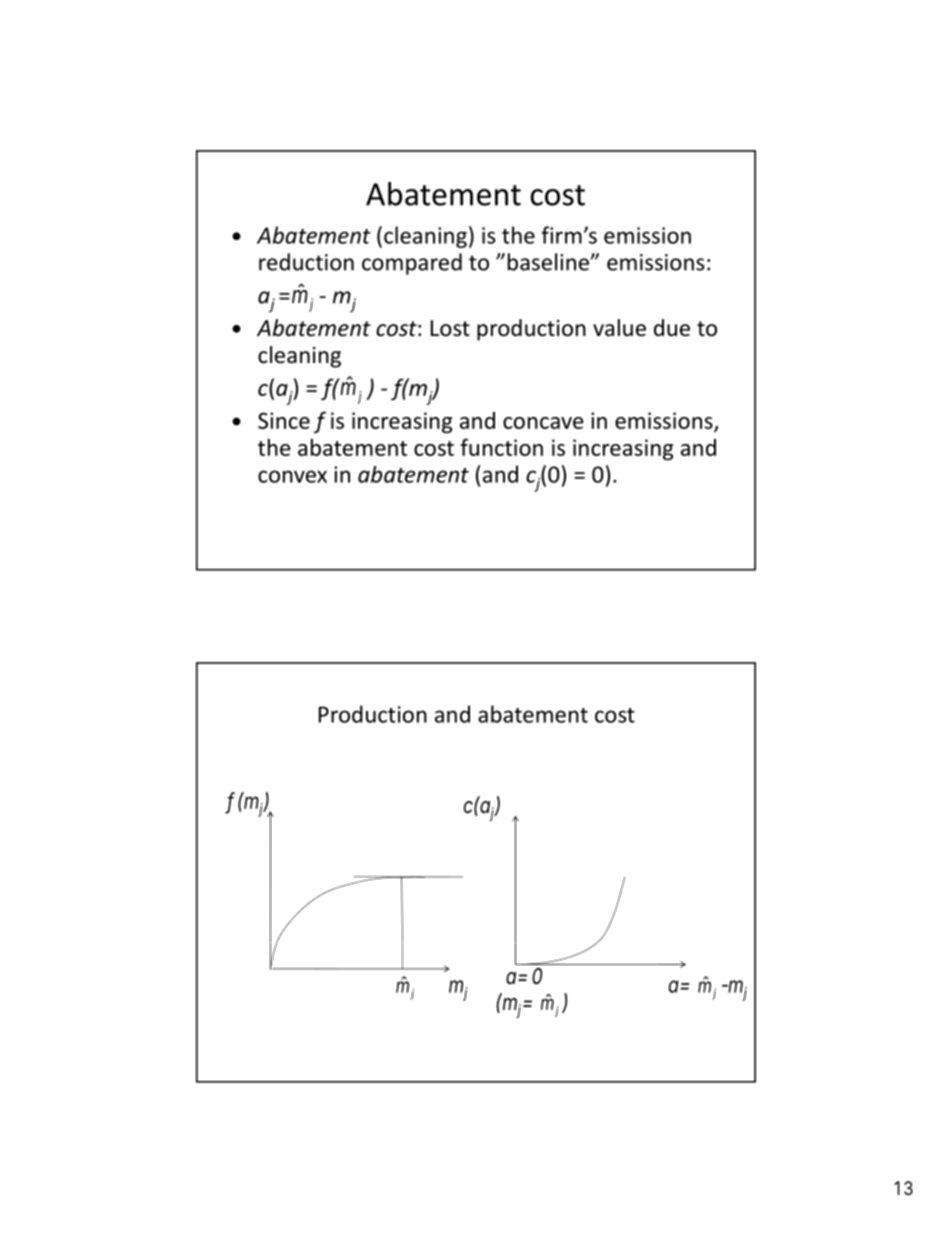 The image size is (952, 1233). Describe the element at coordinates (548, 262) in the screenshot. I see `baseline` at that location.
